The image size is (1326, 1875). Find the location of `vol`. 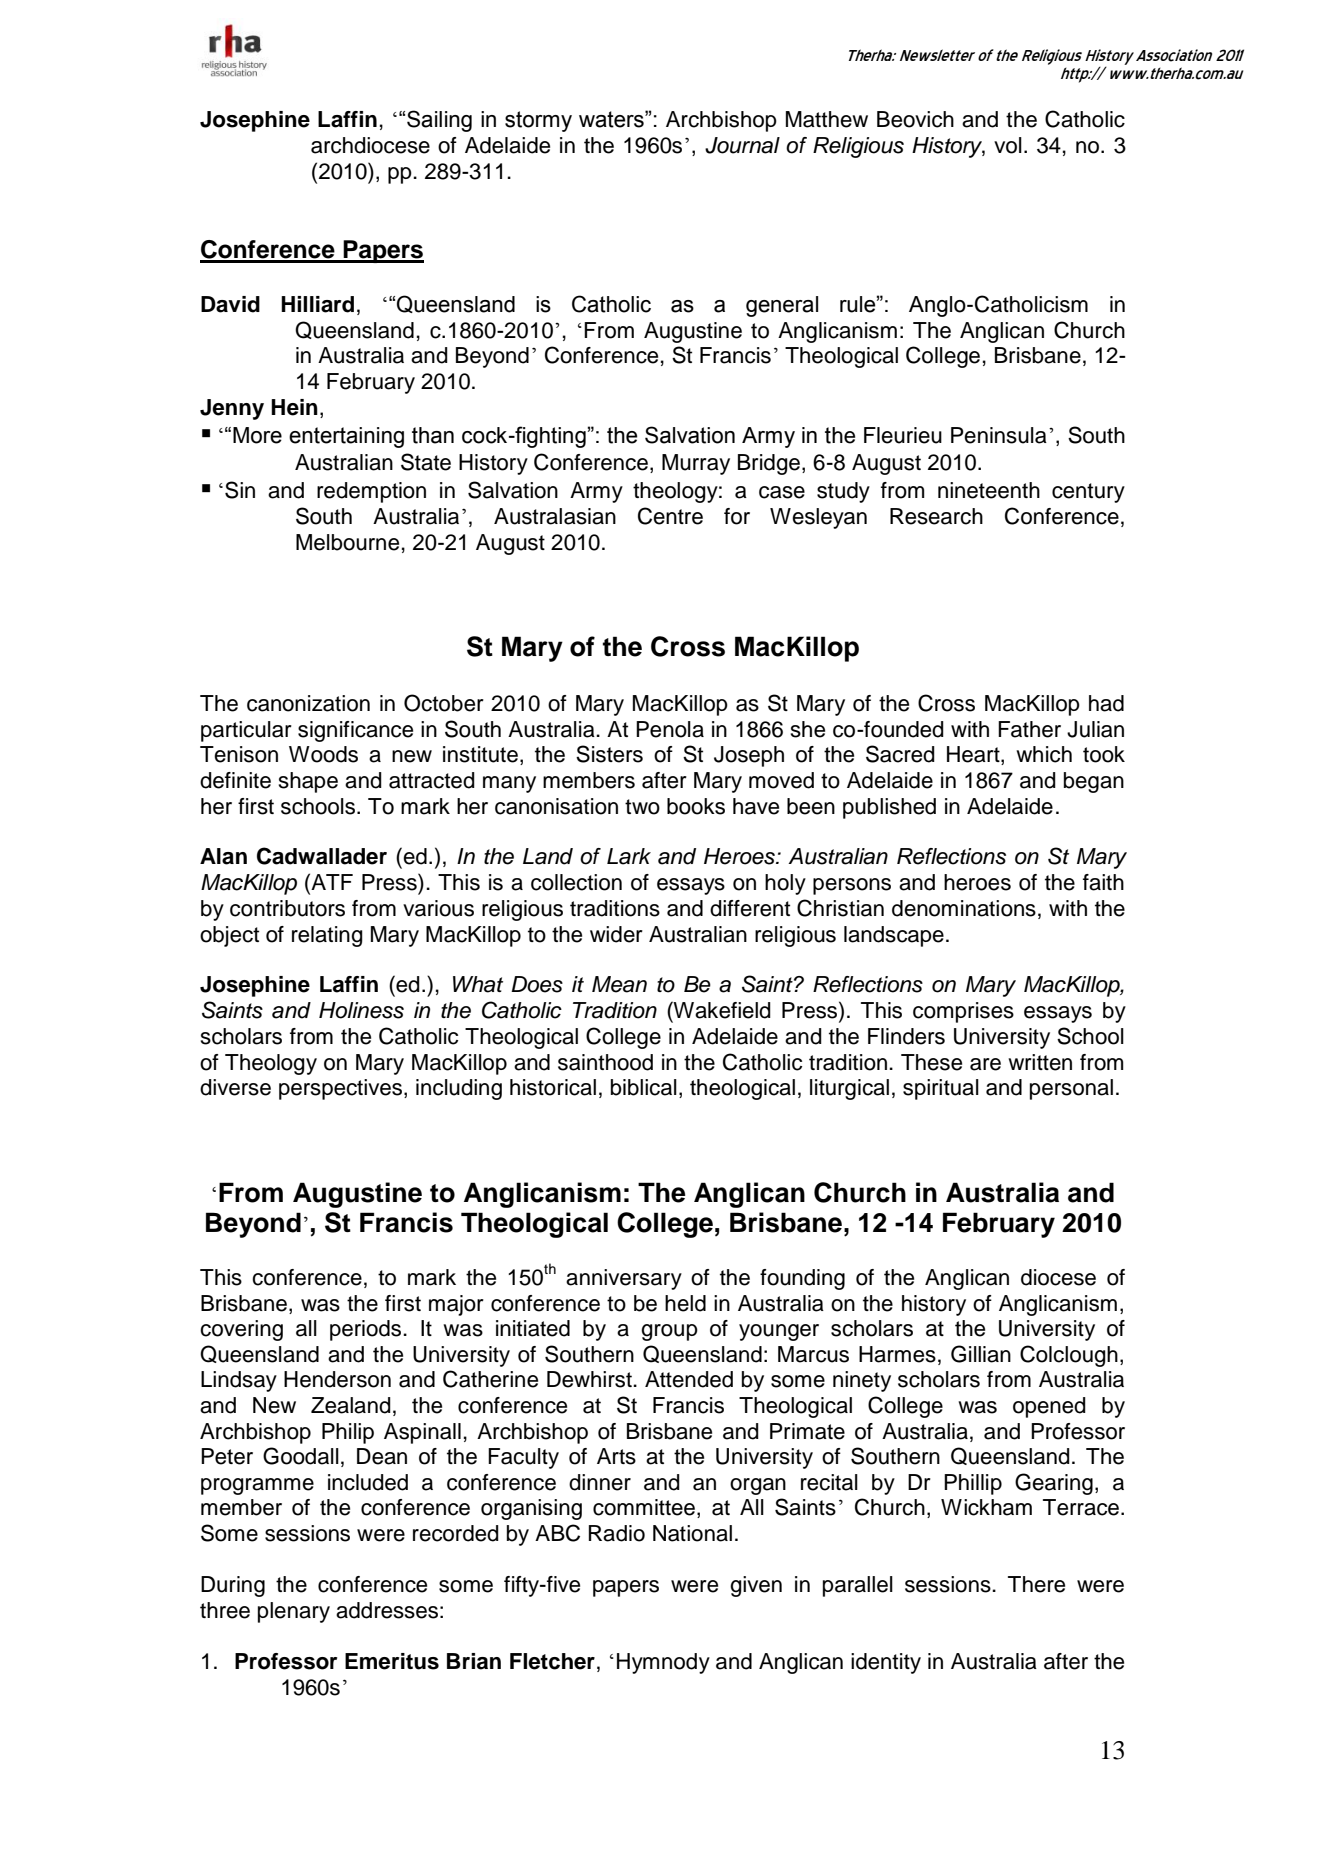

vol is located at coordinates (1008, 145).
